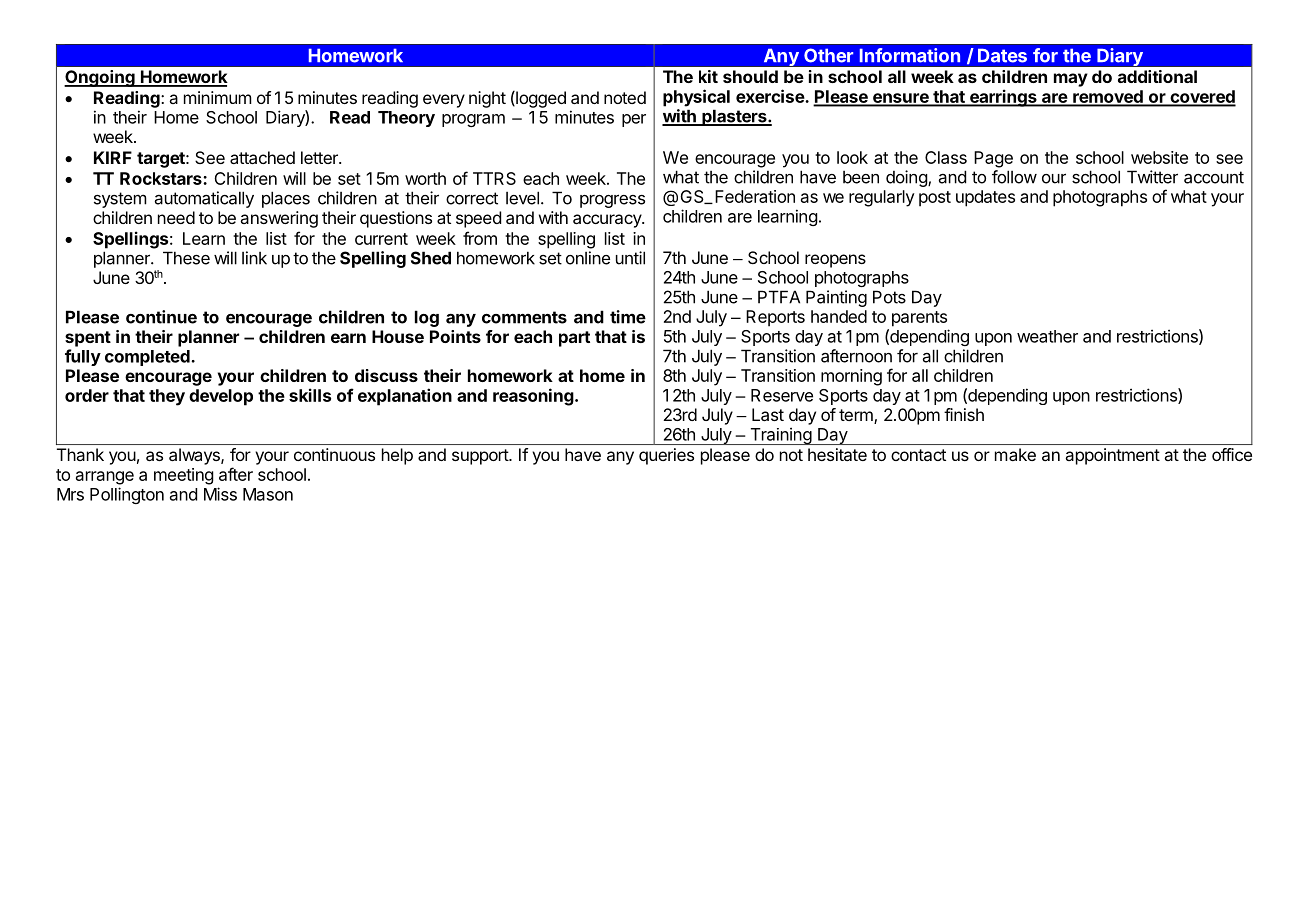  What do you see at coordinates (186, 258) in the document?
I see `These` at bounding box center [186, 258].
